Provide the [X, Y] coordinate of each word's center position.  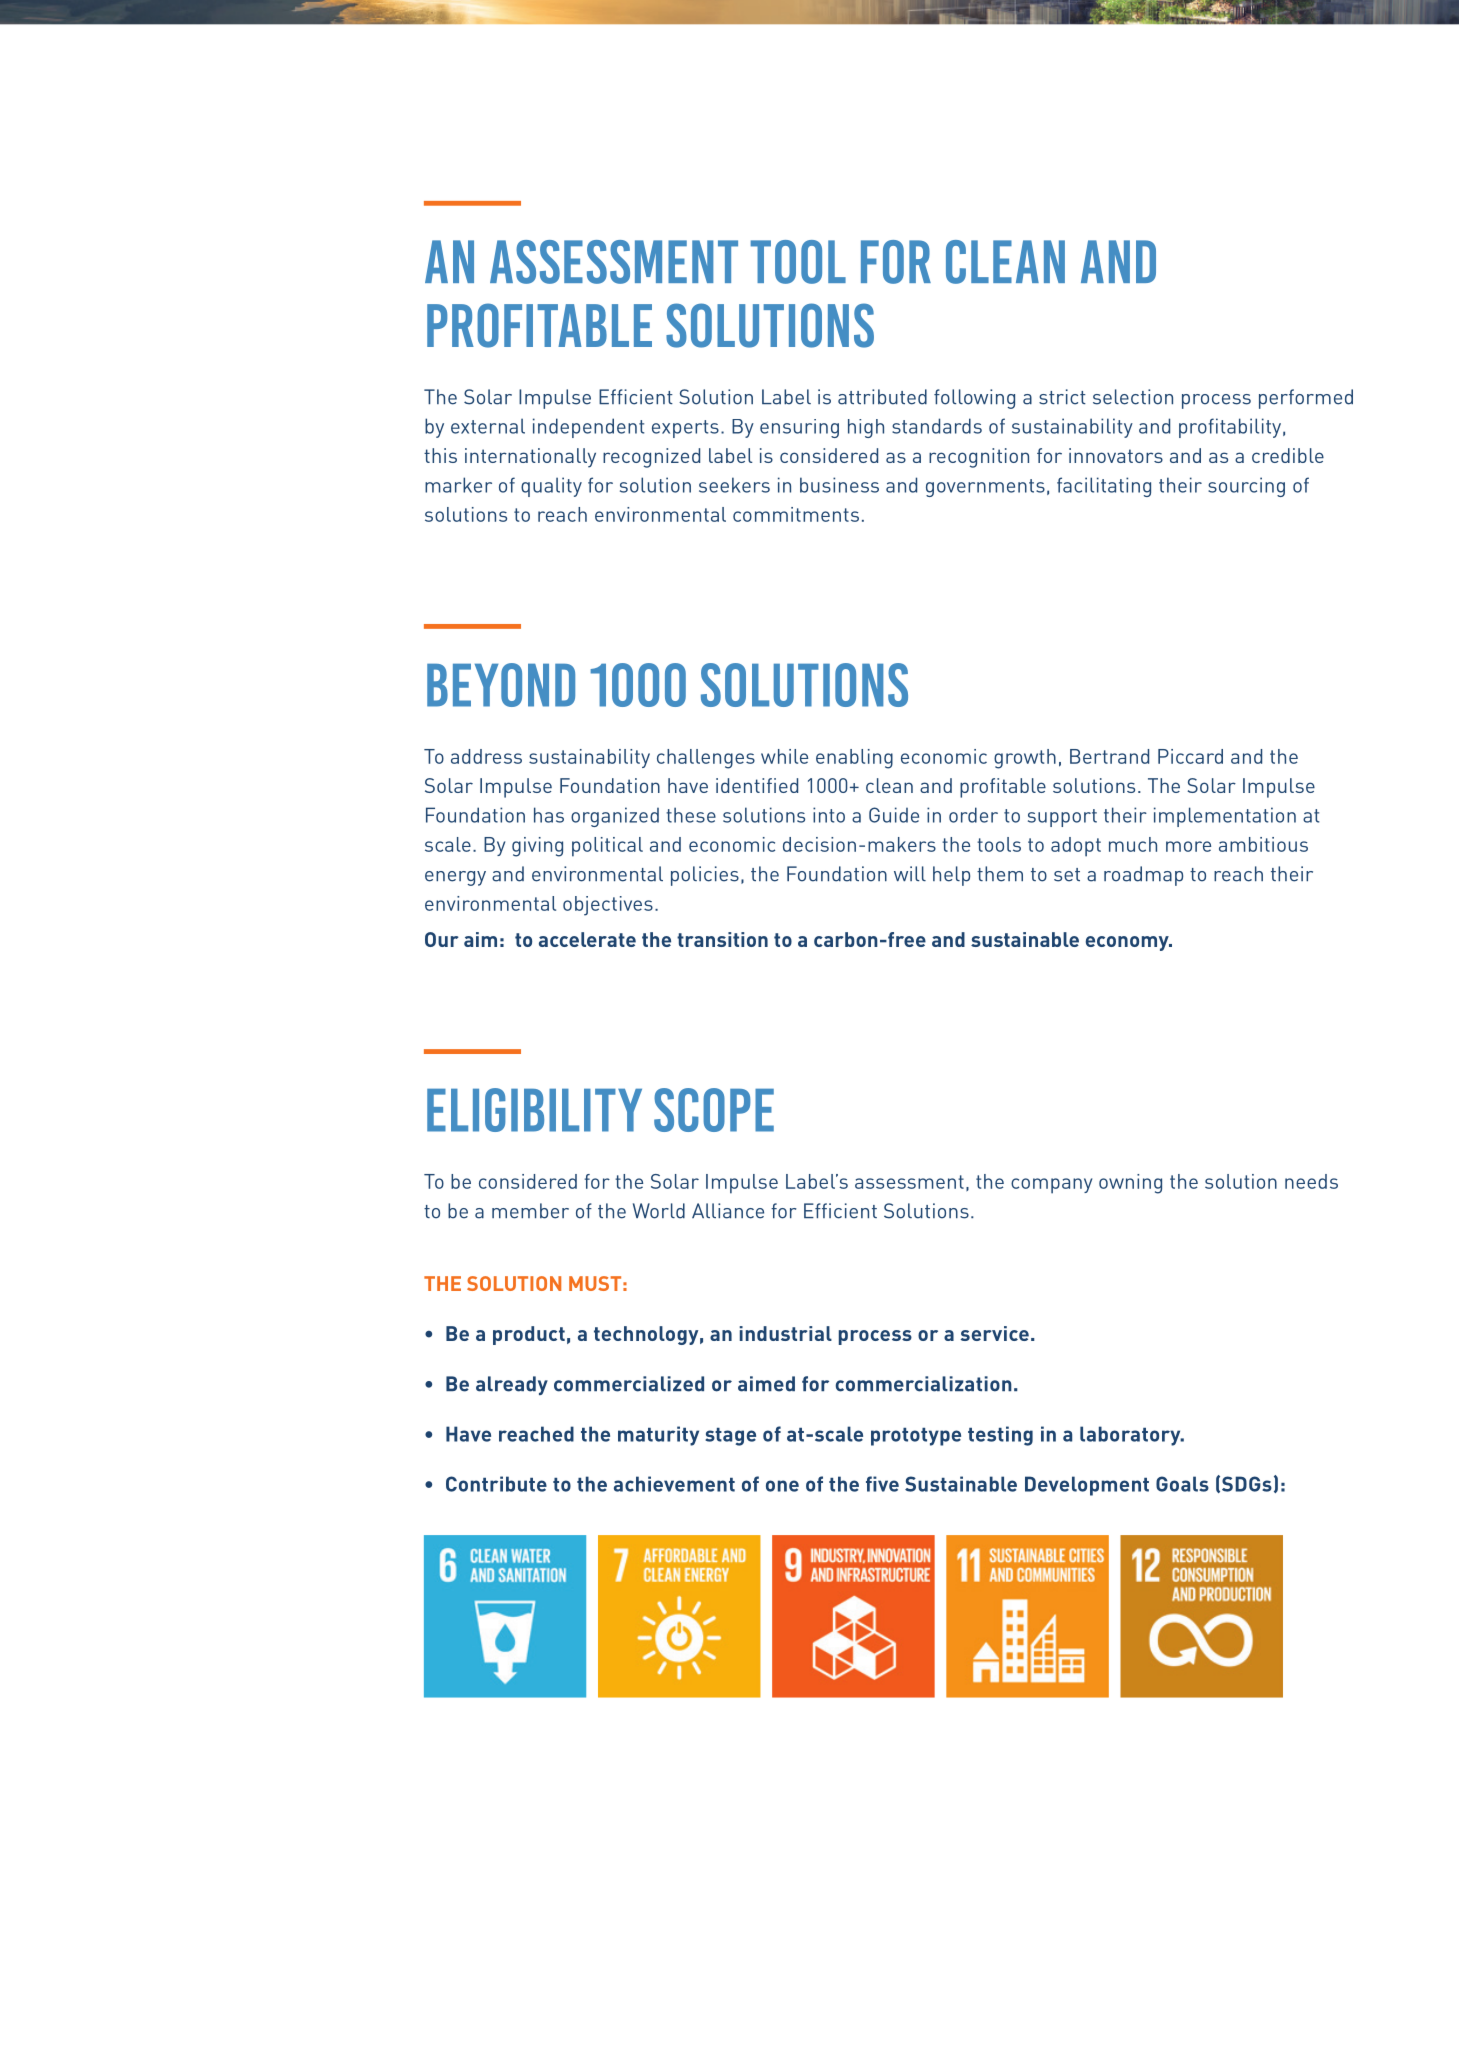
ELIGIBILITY [534, 1110]
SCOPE [714, 1110]
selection [1133, 397]
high [866, 428]
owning [1130, 1184]
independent [588, 428]
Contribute [496, 1484]
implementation [1225, 817]
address [486, 756]
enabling [854, 759]
